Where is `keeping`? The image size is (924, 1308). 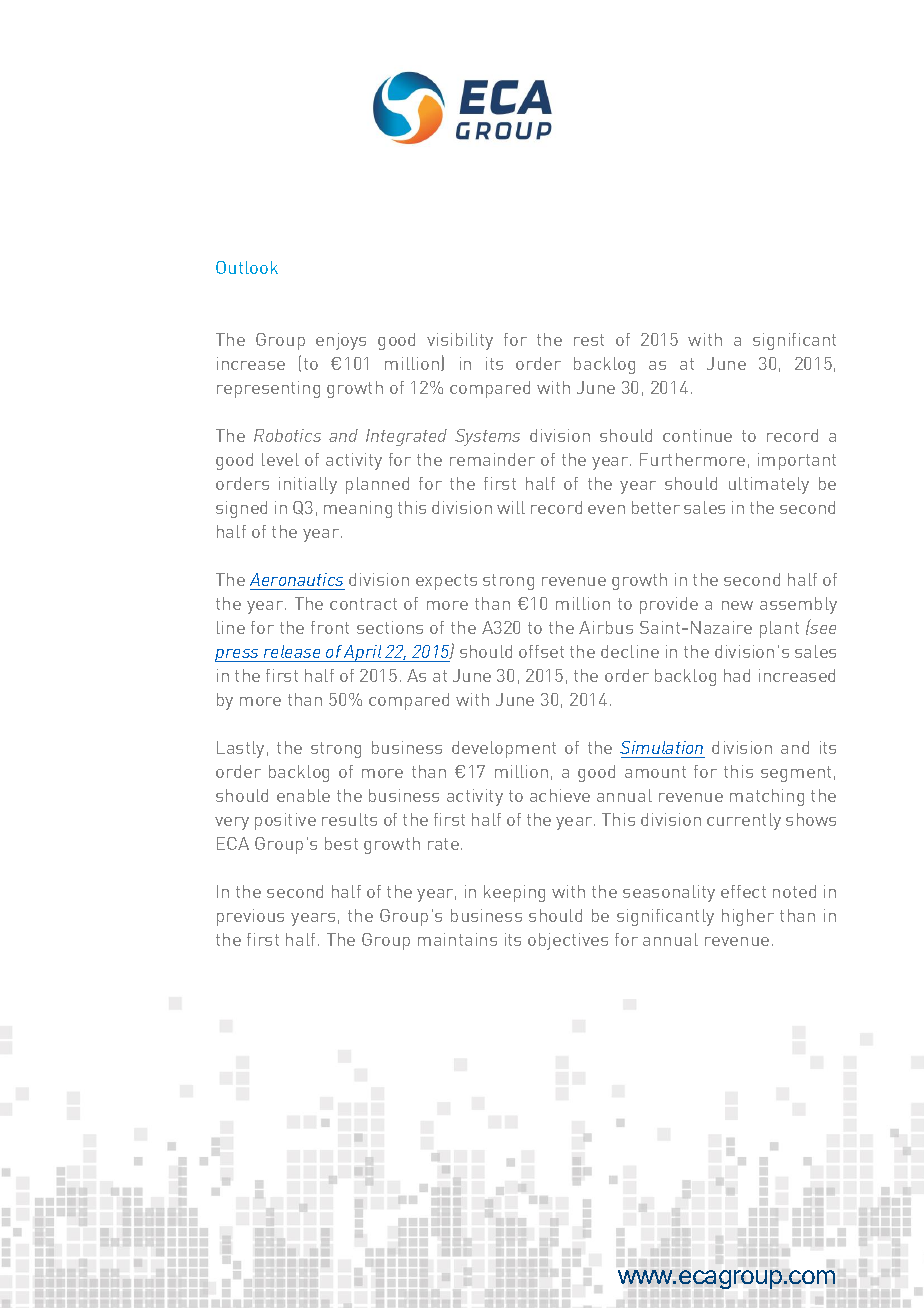
keeping is located at coordinates (514, 893).
